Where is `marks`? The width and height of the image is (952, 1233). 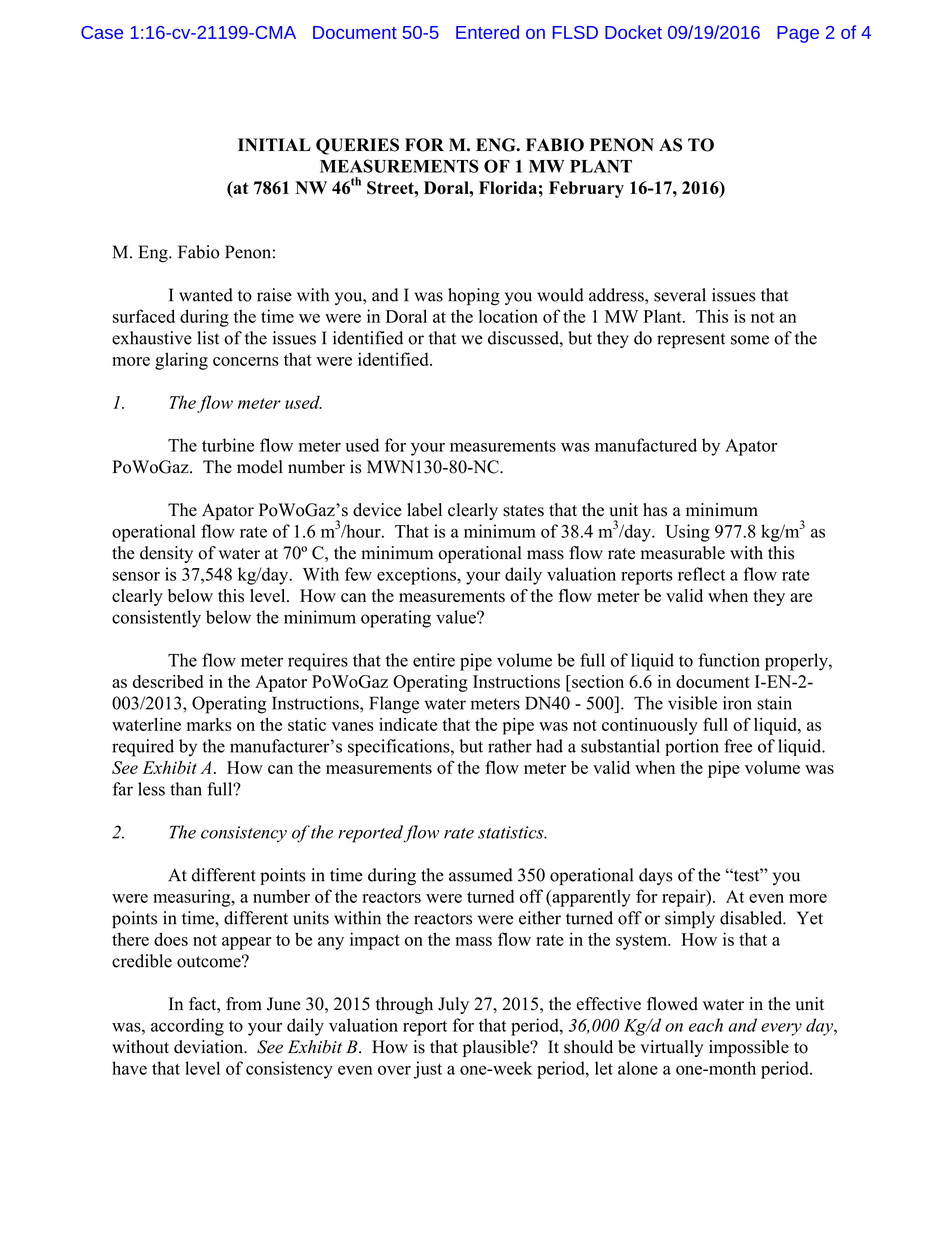 marks is located at coordinates (209, 724).
